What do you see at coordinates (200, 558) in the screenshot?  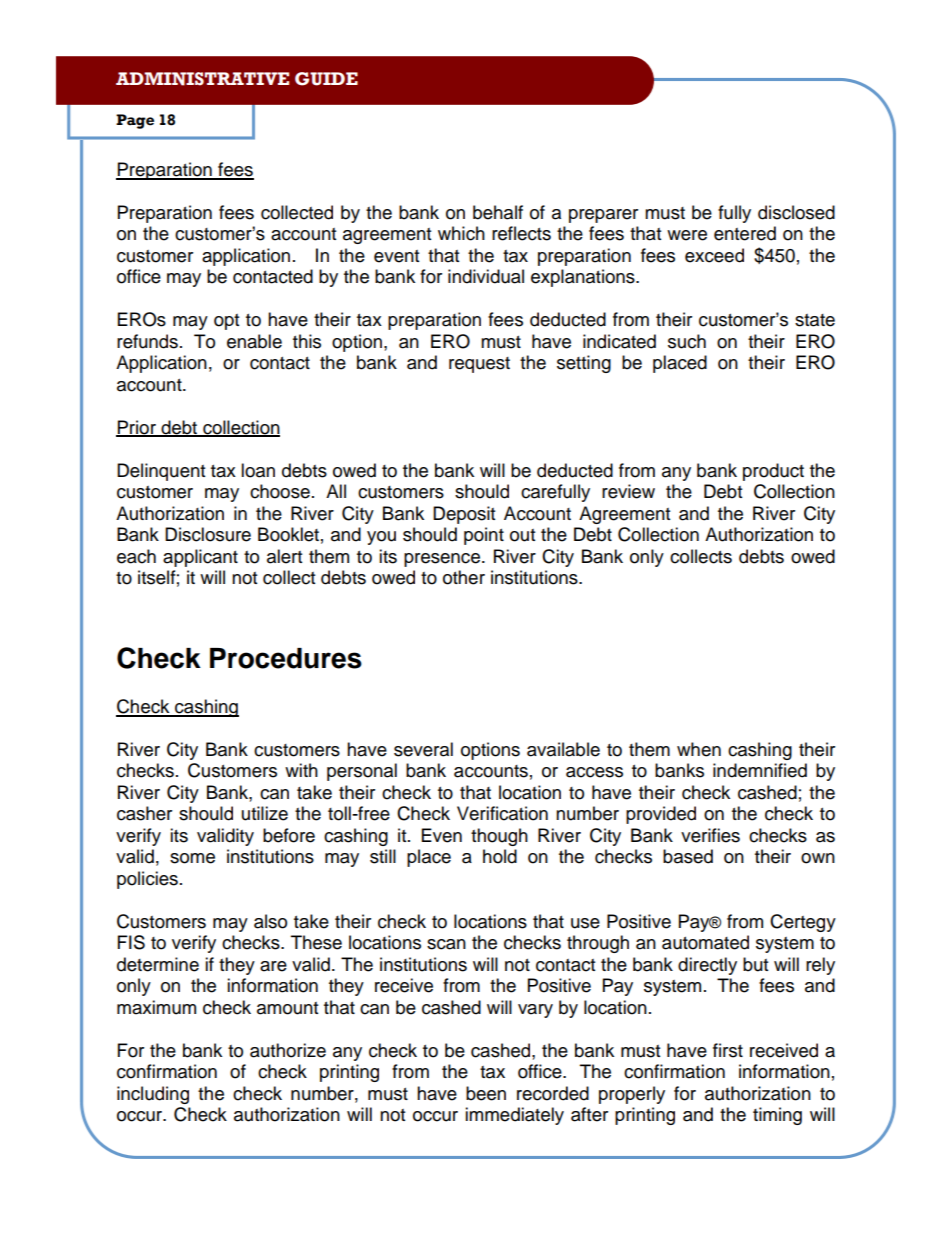 I see `applicant` at bounding box center [200, 558].
